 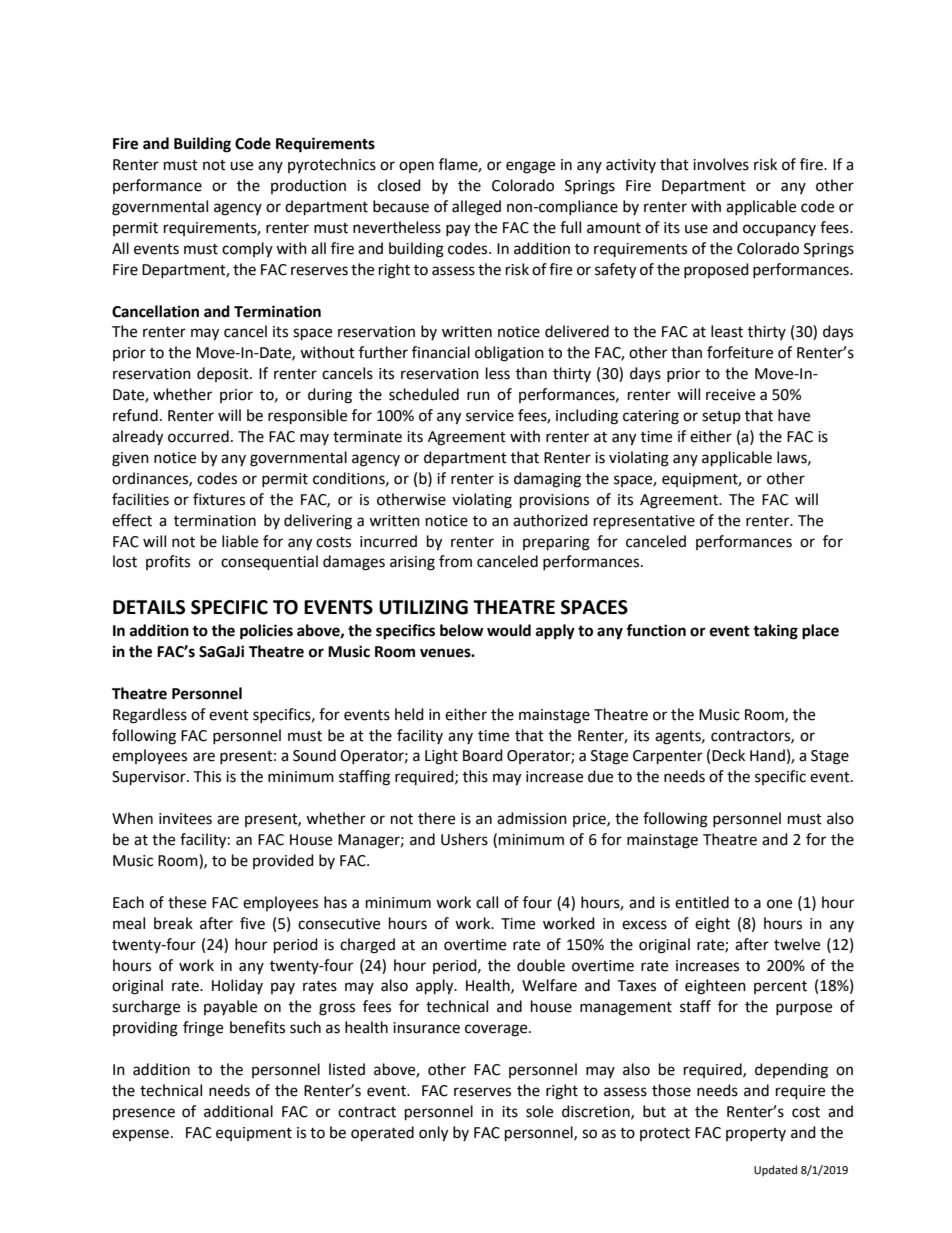 What do you see at coordinates (187, 902) in the image?
I see `these` at bounding box center [187, 902].
